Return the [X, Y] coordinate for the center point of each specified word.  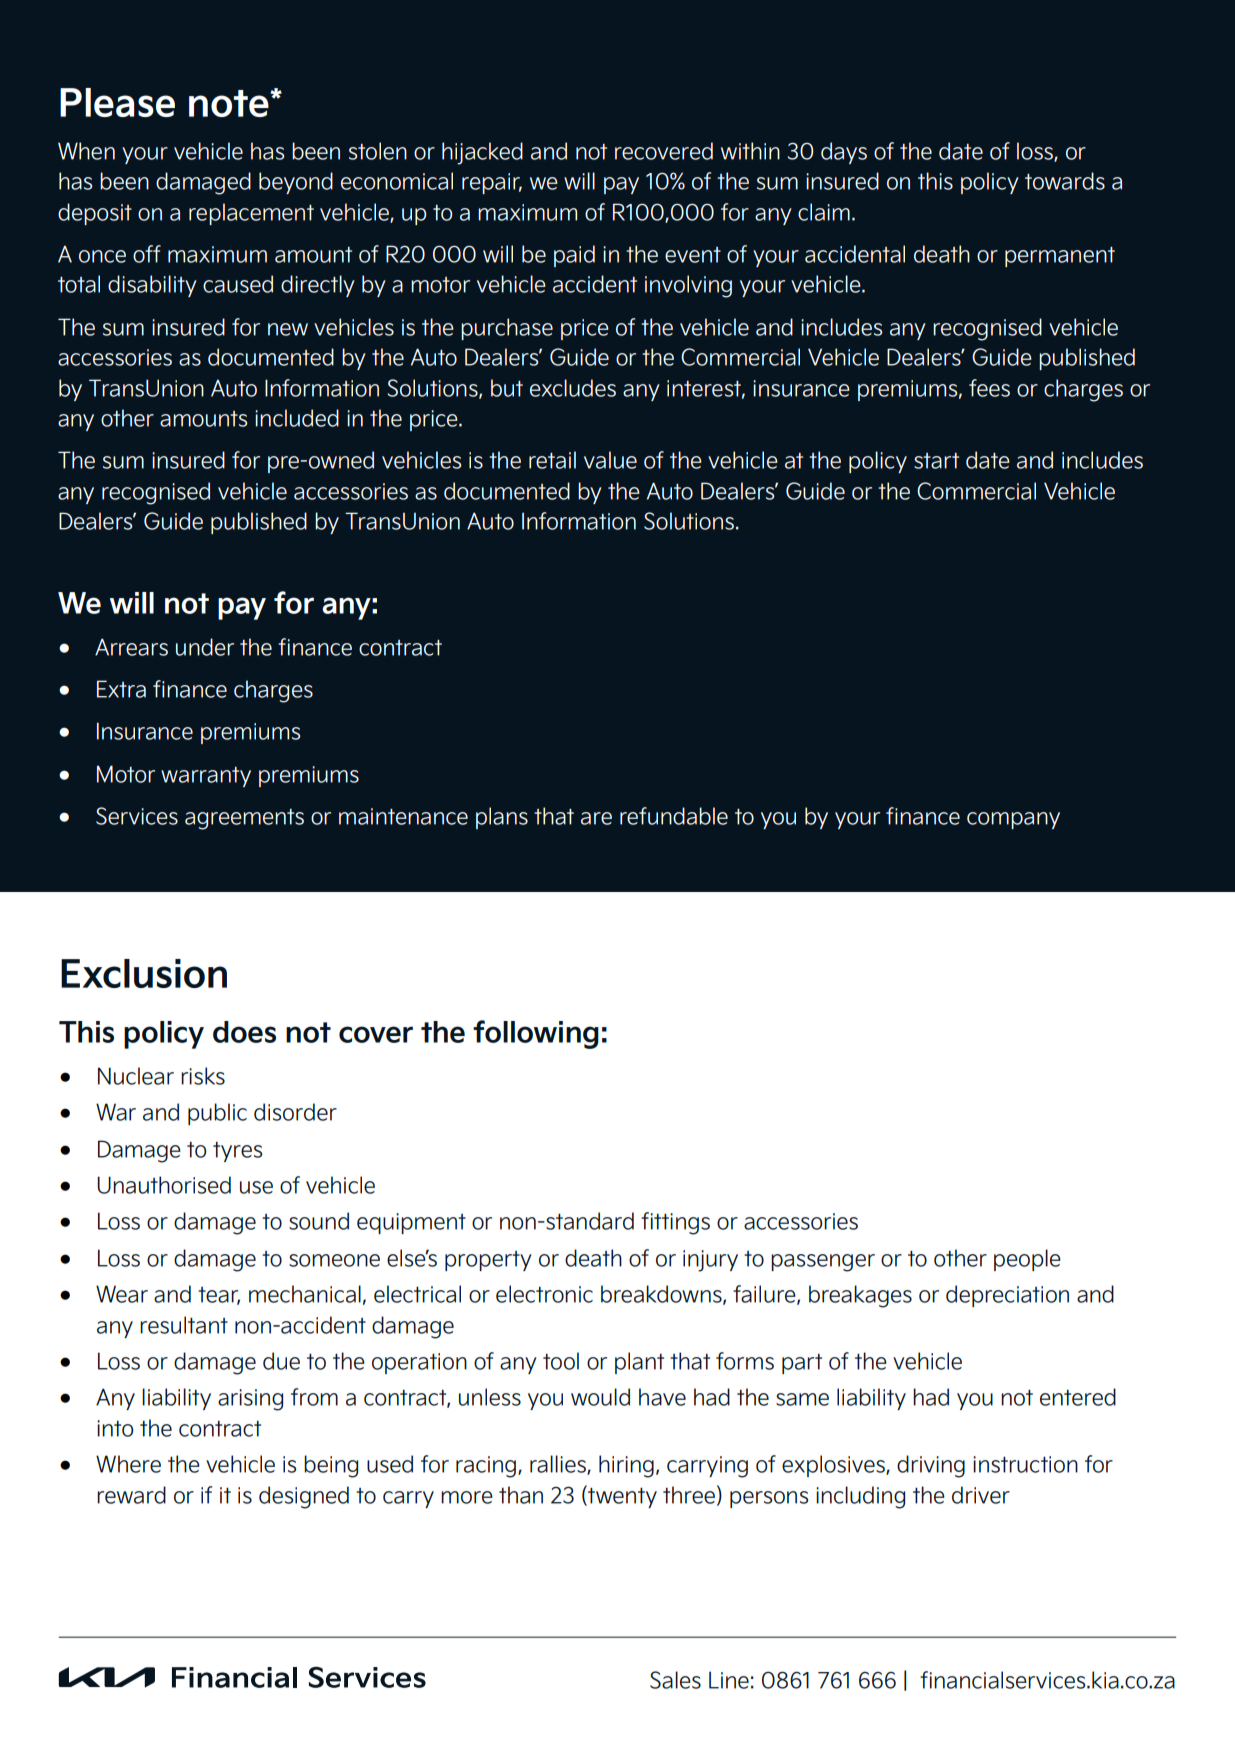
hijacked [482, 153]
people [1027, 1260]
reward [131, 1495]
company [1013, 820]
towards [1065, 181]
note [230, 103]
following [536, 1034]
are [596, 818]
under [205, 647]
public [217, 1114]
